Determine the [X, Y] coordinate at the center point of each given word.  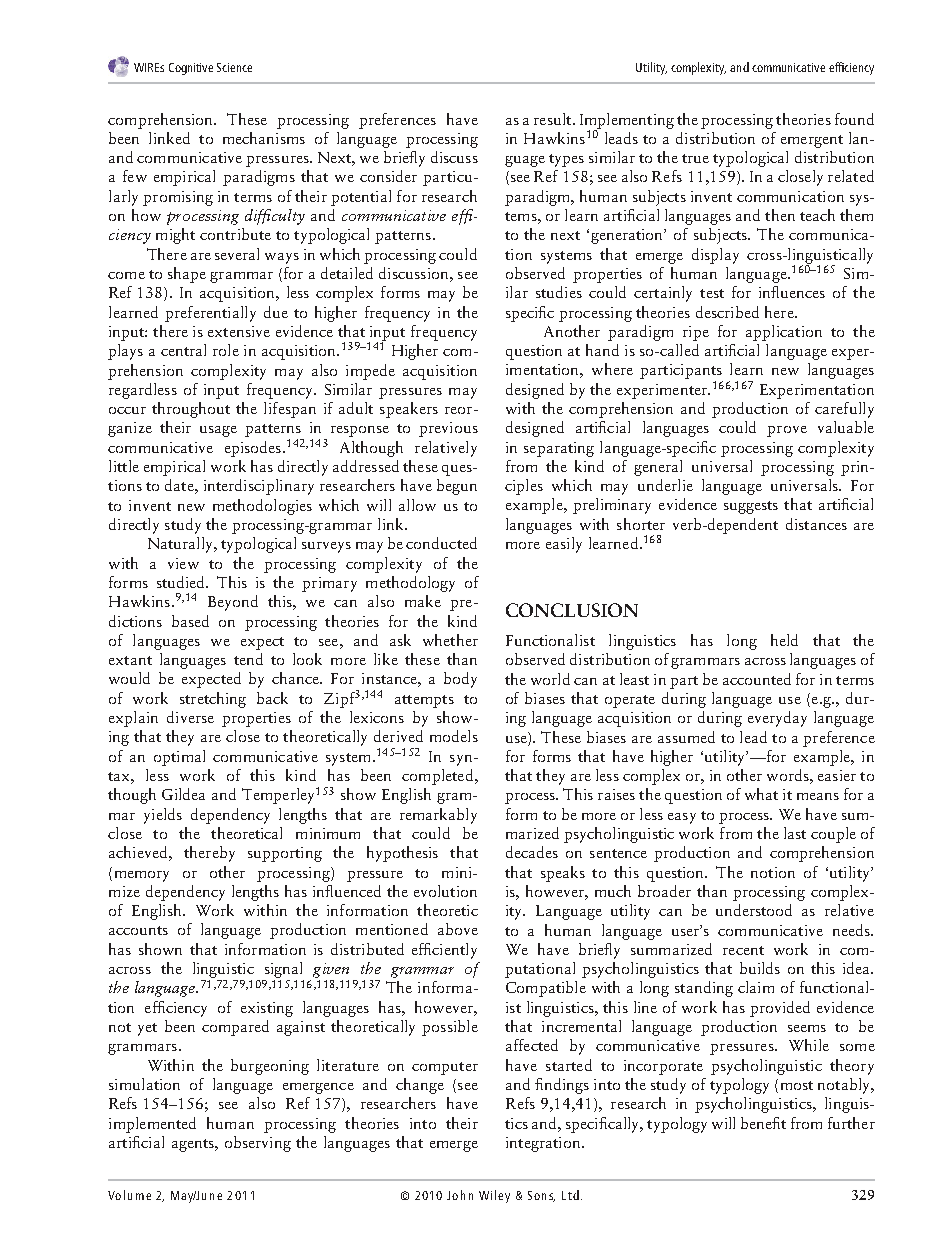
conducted [441, 543]
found [854, 119]
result [554, 119]
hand [602, 350]
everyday [777, 719]
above [458, 929]
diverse [190, 717]
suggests [751, 507]
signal [283, 970]
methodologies [262, 507]
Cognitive [191, 69]
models [454, 736]
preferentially [210, 314]
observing [258, 1144]
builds [760, 968]
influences [792, 292]
